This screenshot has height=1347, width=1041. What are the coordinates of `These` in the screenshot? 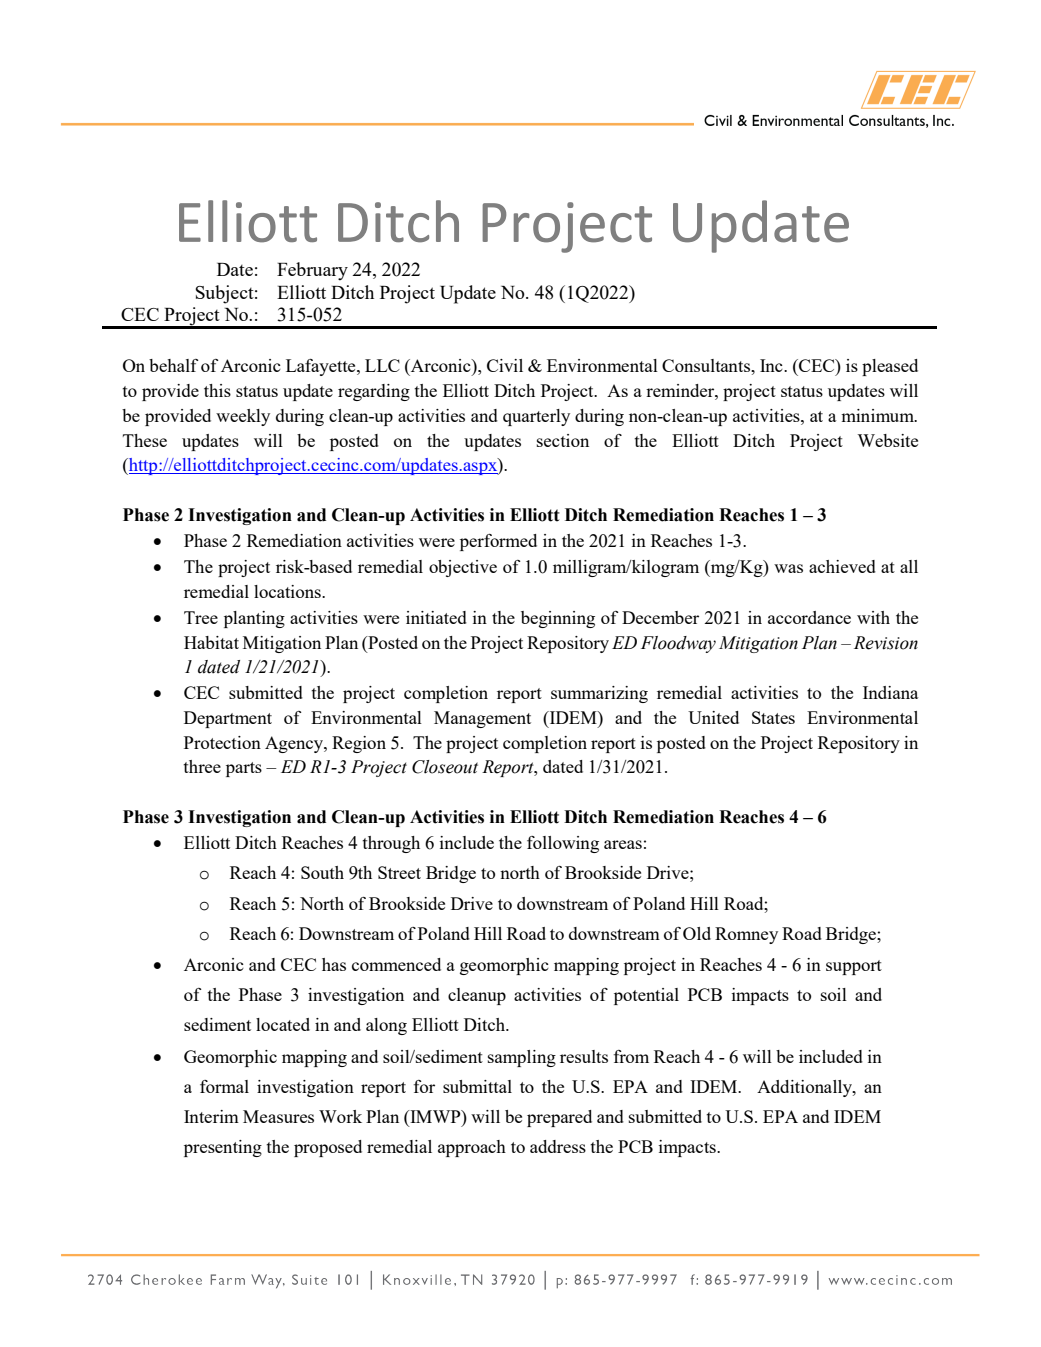 It's located at (145, 440).
